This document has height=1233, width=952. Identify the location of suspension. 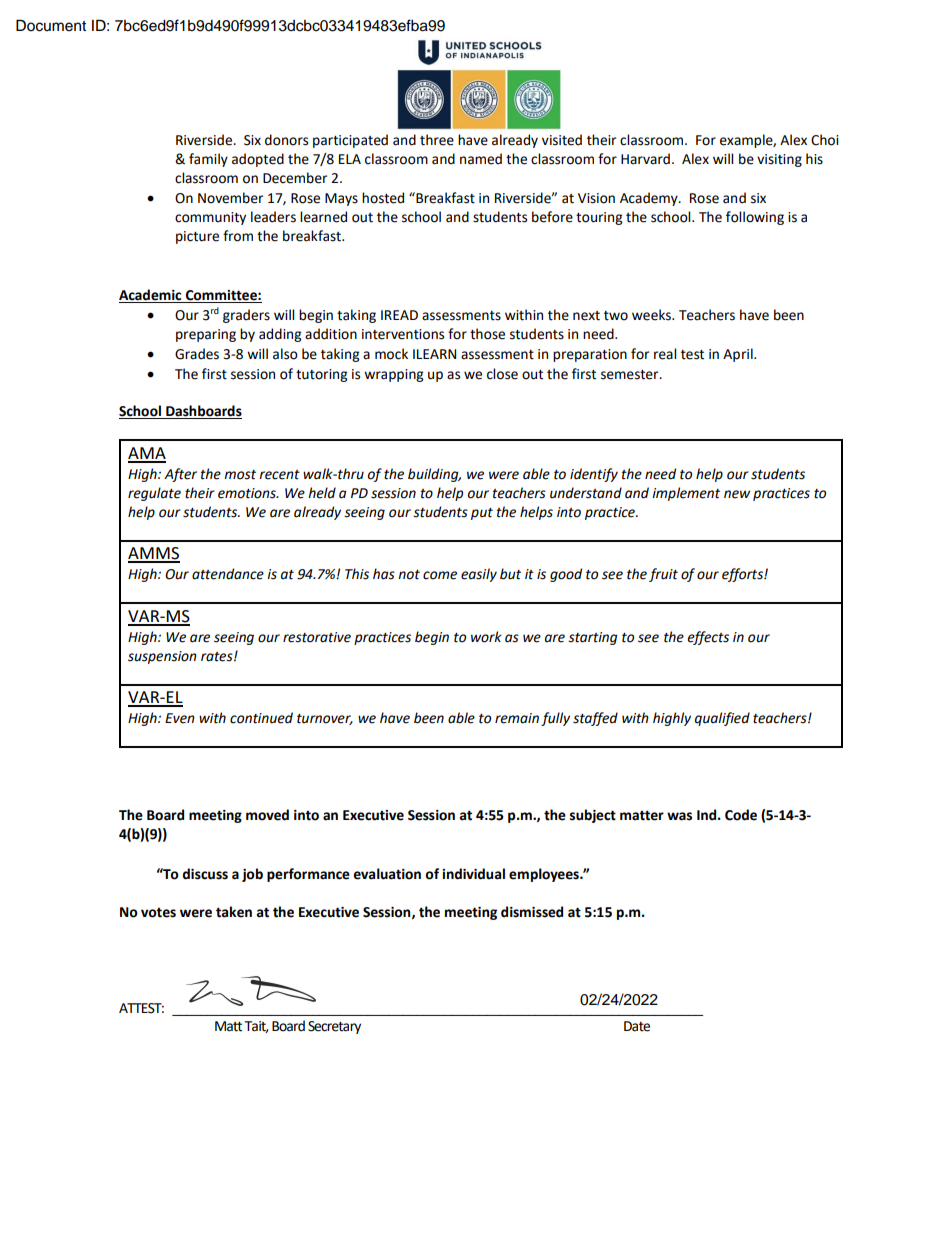
(162, 657).
